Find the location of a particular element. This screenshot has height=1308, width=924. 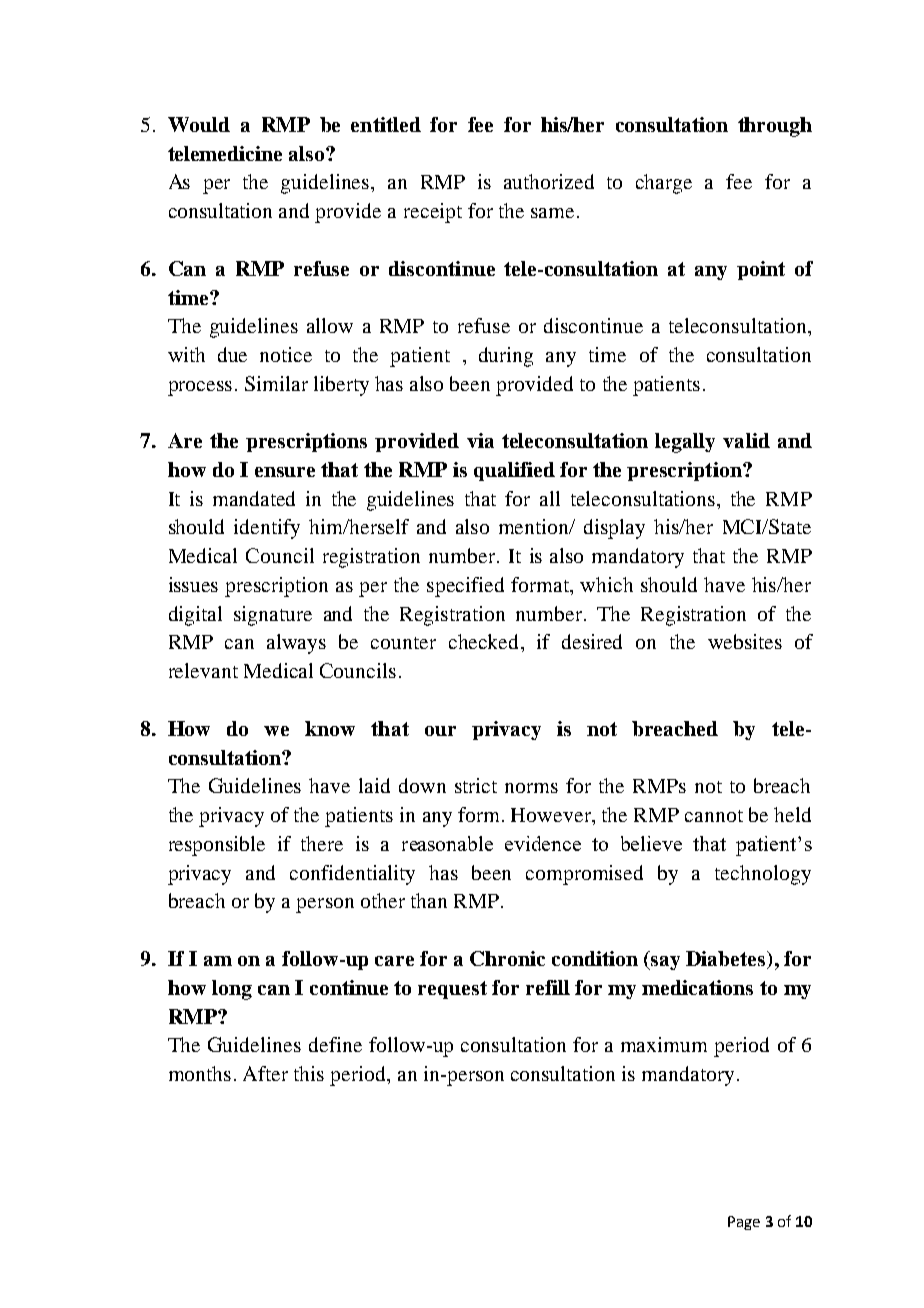

Would is located at coordinates (199, 124).
